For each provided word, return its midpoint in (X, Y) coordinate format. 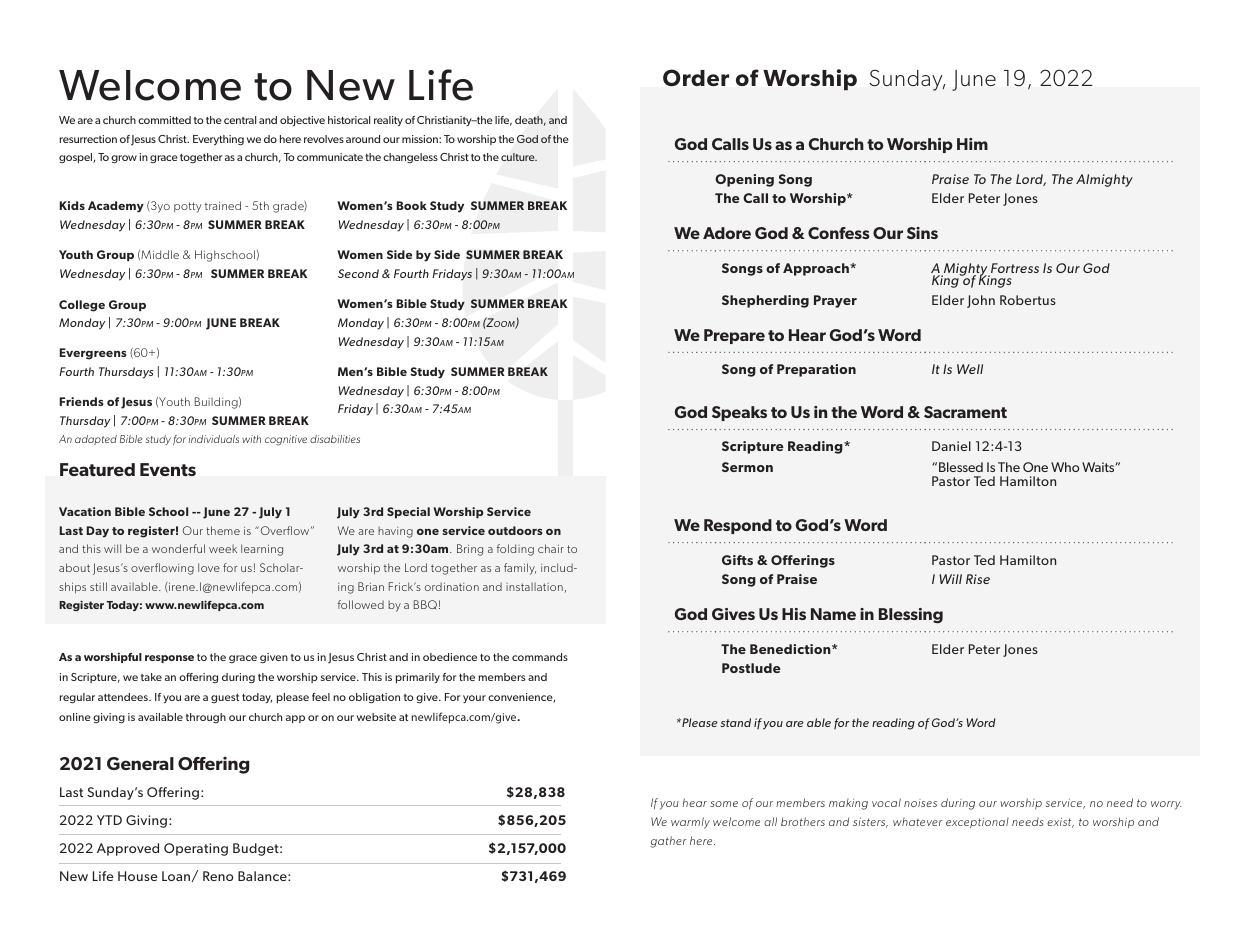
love (209, 567)
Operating (196, 849)
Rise (978, 579)
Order (696, 78)
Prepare (734, 336)
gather (668, 842)
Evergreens (93, 354)
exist (1060, 823)
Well (970, 369)
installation (534, 586)
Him (972, 144)
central (240, 120)
